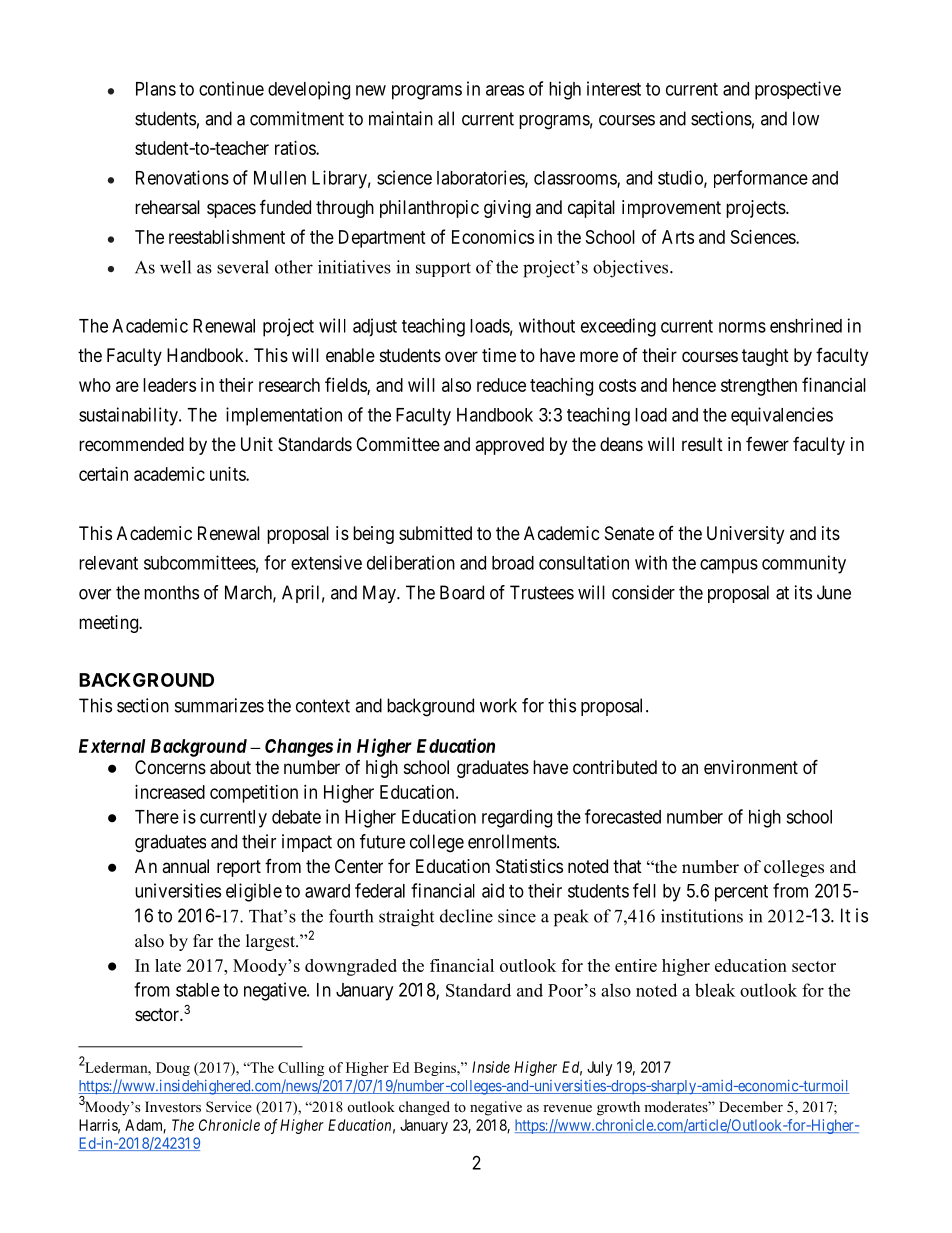 This screenshot has height=1233, width=952. Describe the element at coordinates (462, 592) in the screenshot. I see `Board` at that location.
